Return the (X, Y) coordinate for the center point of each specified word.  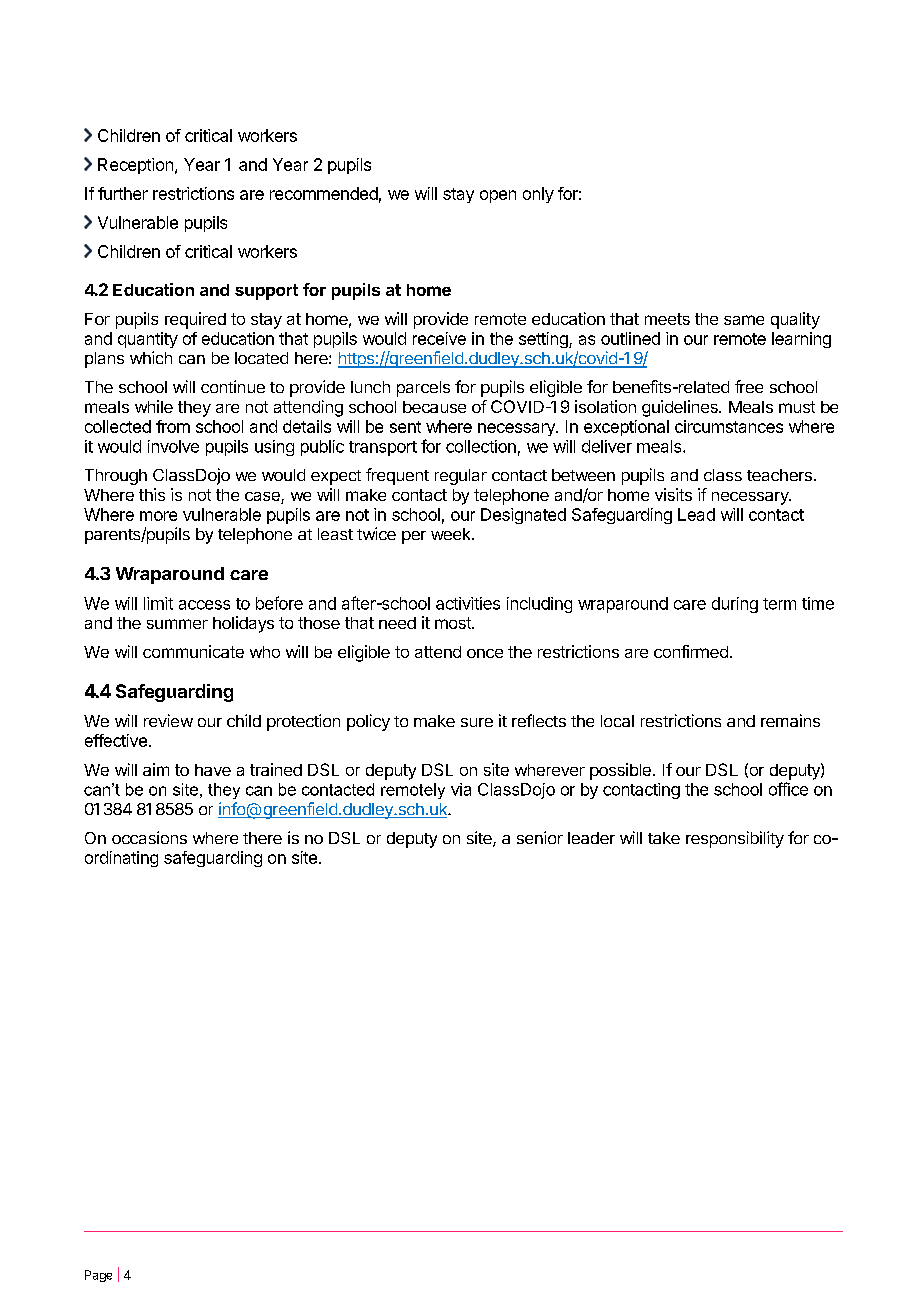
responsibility (735, 839)
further (123, 193)
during (735, 605)
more (158, 516)
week (452, 534)
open (498, 196)
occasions (149, 837)
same (744, 320)
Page (98, 1276)
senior (540, 837)
